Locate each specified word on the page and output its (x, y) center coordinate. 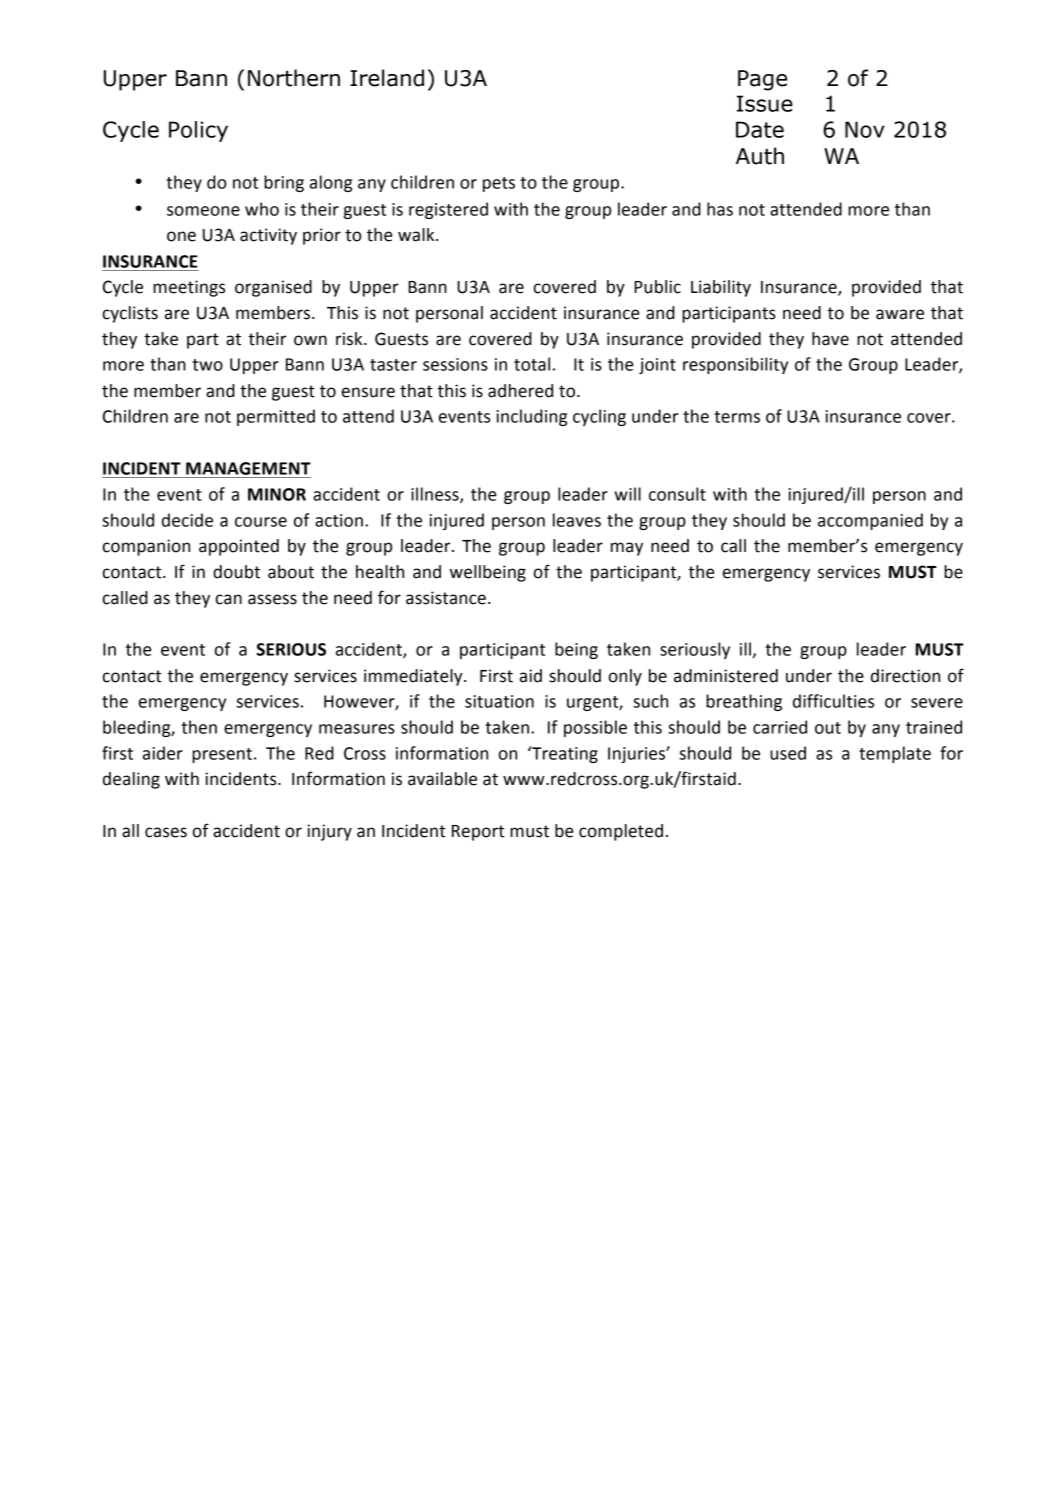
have (830, 339)
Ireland (387, 78)
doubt (236, 572)
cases (166, 832)
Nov (865, 129)
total (532, 364)
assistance (446, 598)
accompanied (870, 521)
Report (478, 833)
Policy (198, 131)
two (207, 365)
